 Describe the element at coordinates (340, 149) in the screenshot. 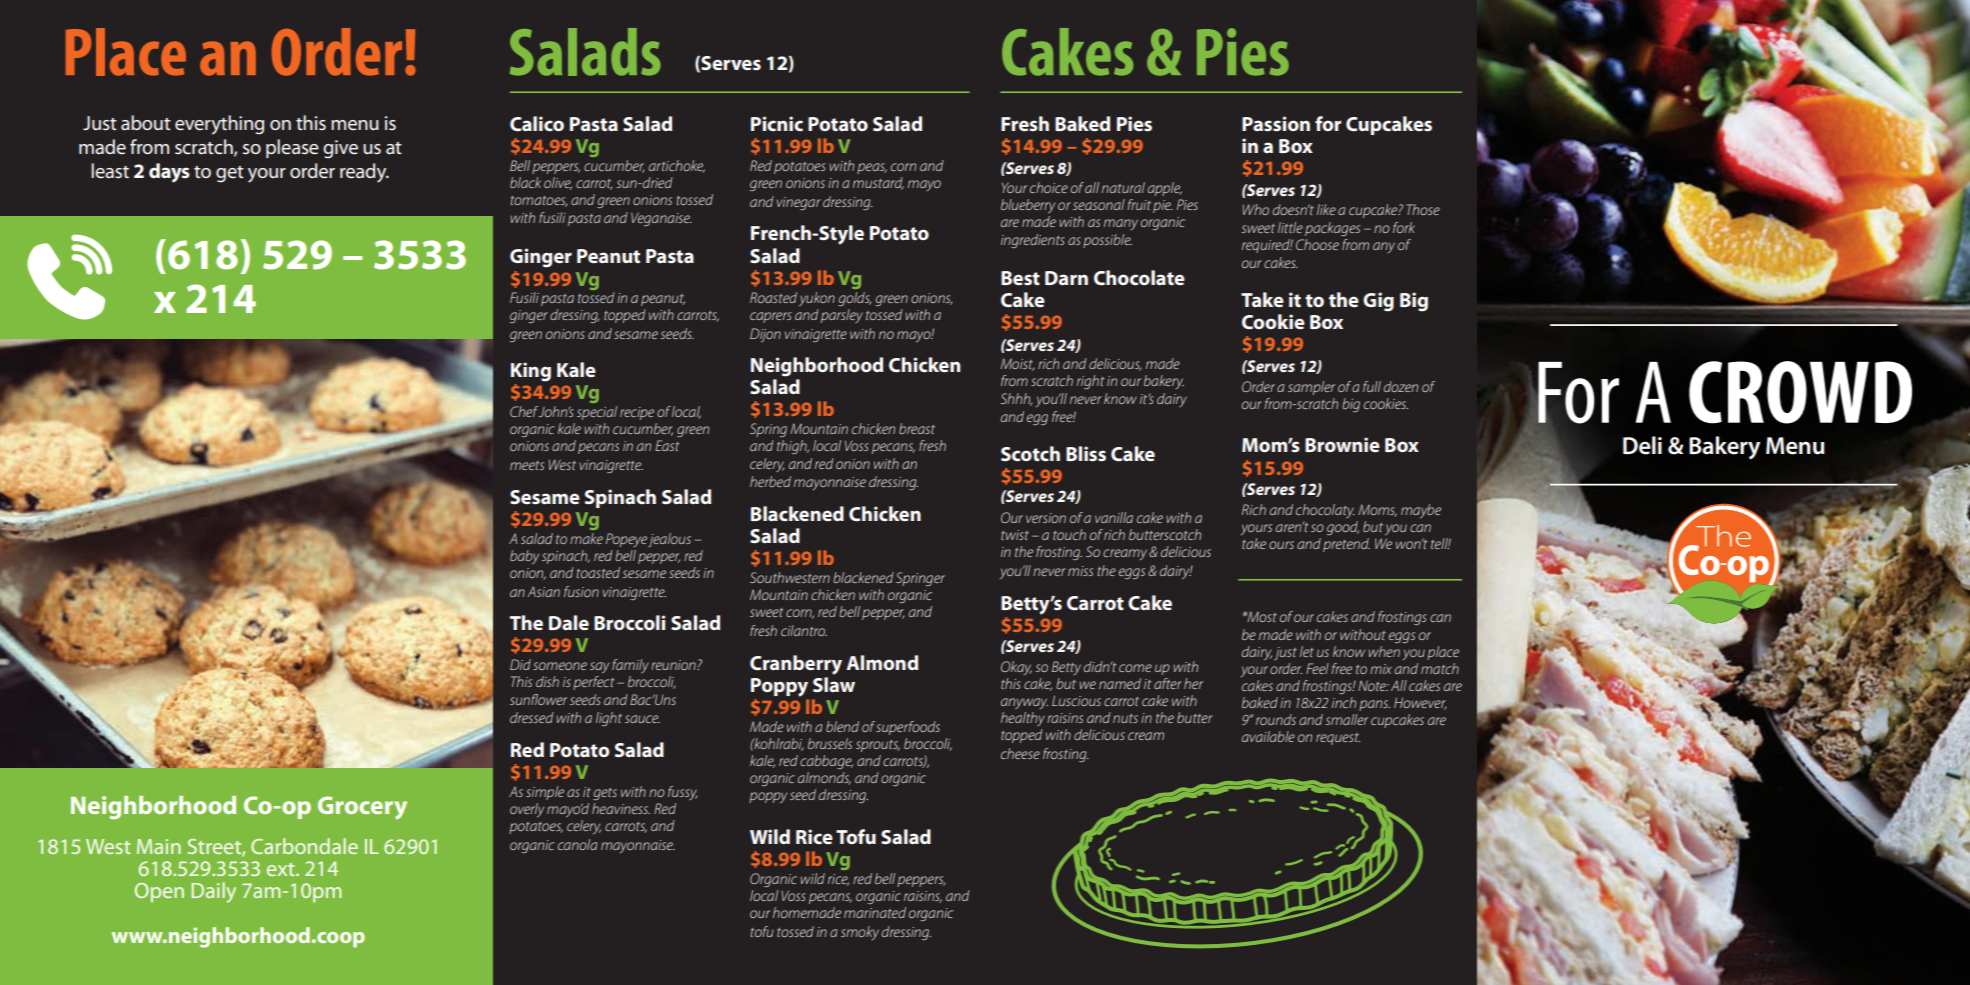

I see `give` at that location.
